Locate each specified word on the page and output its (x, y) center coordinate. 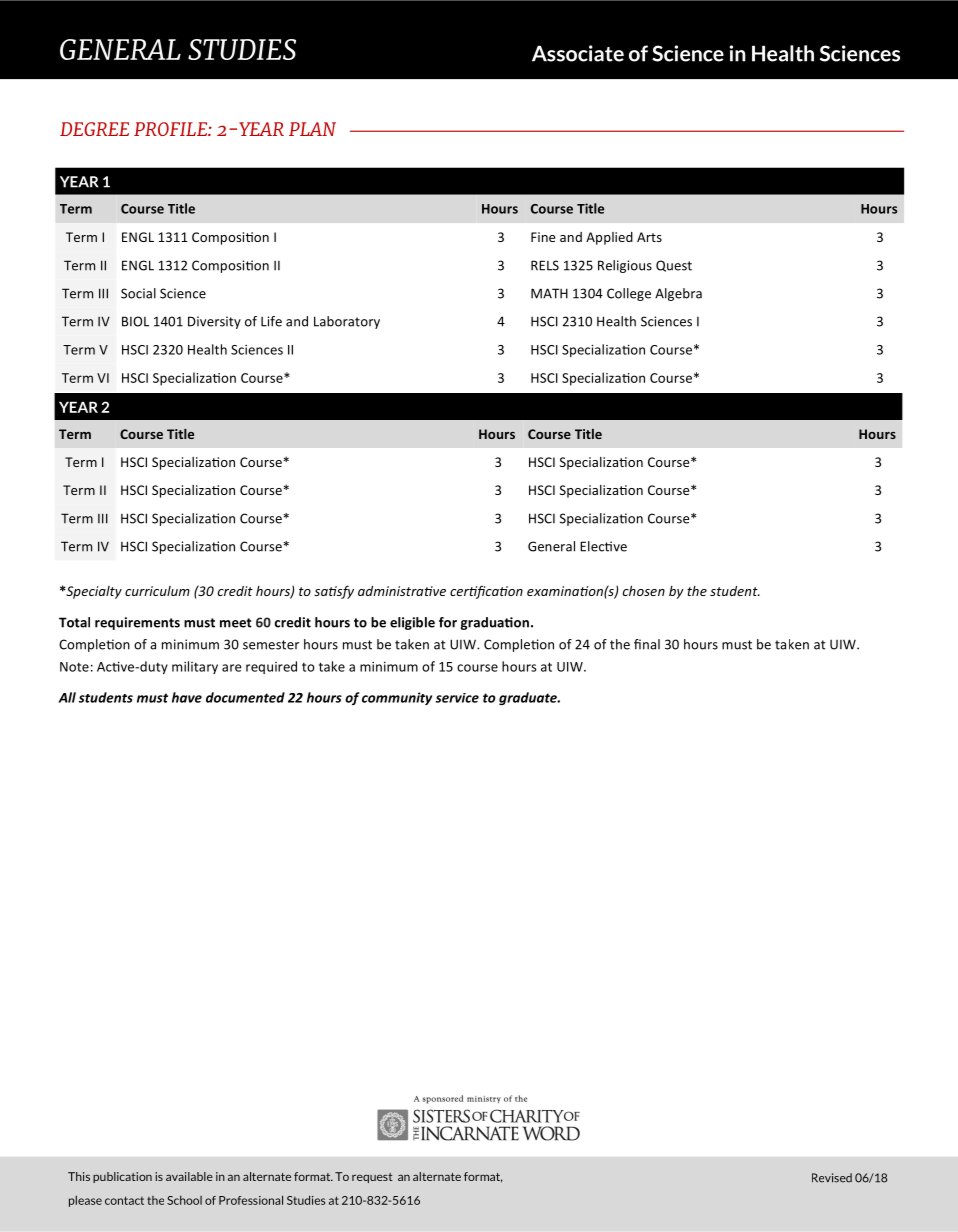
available (189, 1176)
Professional (251, 1200)
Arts (649, 237)
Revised (832, 1178)
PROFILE (171, 129)
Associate (578, 53)
